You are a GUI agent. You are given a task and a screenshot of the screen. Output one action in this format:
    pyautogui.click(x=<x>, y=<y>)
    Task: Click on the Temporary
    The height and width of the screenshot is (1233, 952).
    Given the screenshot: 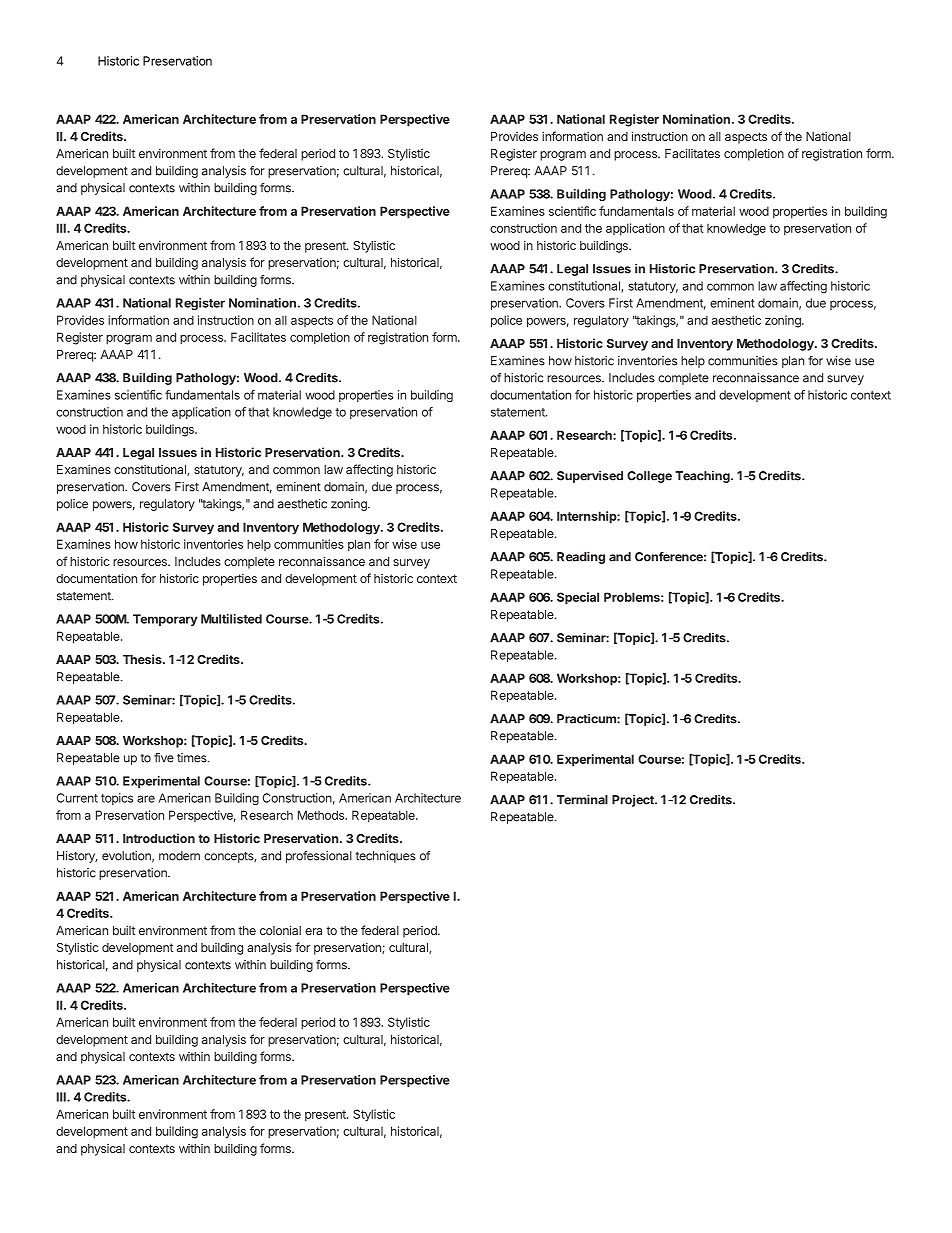 What is the action you would take?
    pyautogui.click(x=165, y=620)
